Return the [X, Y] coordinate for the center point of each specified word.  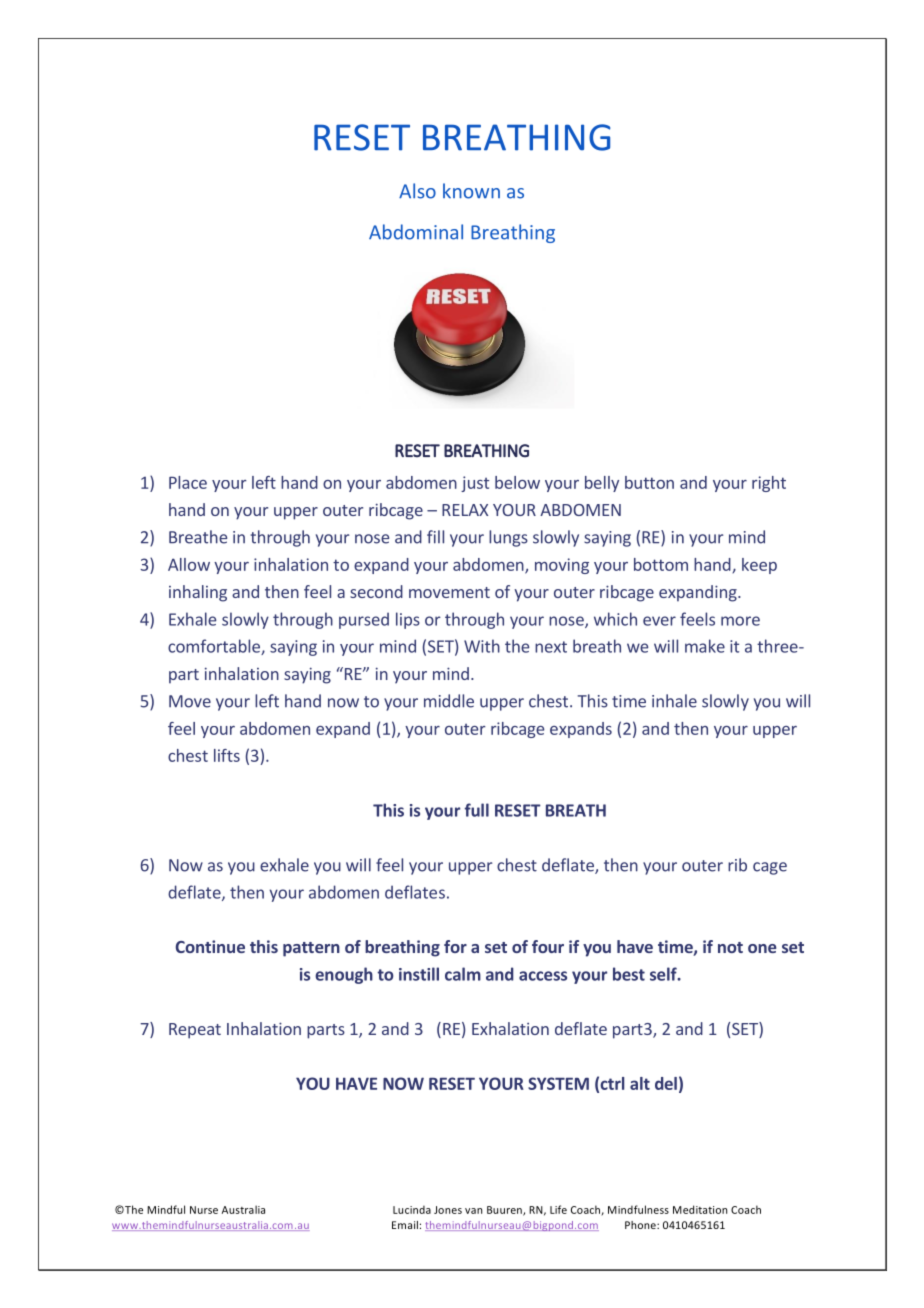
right [769, 484]
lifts [227, 755]
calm [463, 974]
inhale [674, 701]
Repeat [195, 1031]
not [730, 947]
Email [405, 1225]
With [482, 646]
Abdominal [416, 232]
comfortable [215, 647]
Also [417, 191]
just [475, 484]
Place [188, 482]
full [477, 810]
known [471, 191]
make [705, 646]
